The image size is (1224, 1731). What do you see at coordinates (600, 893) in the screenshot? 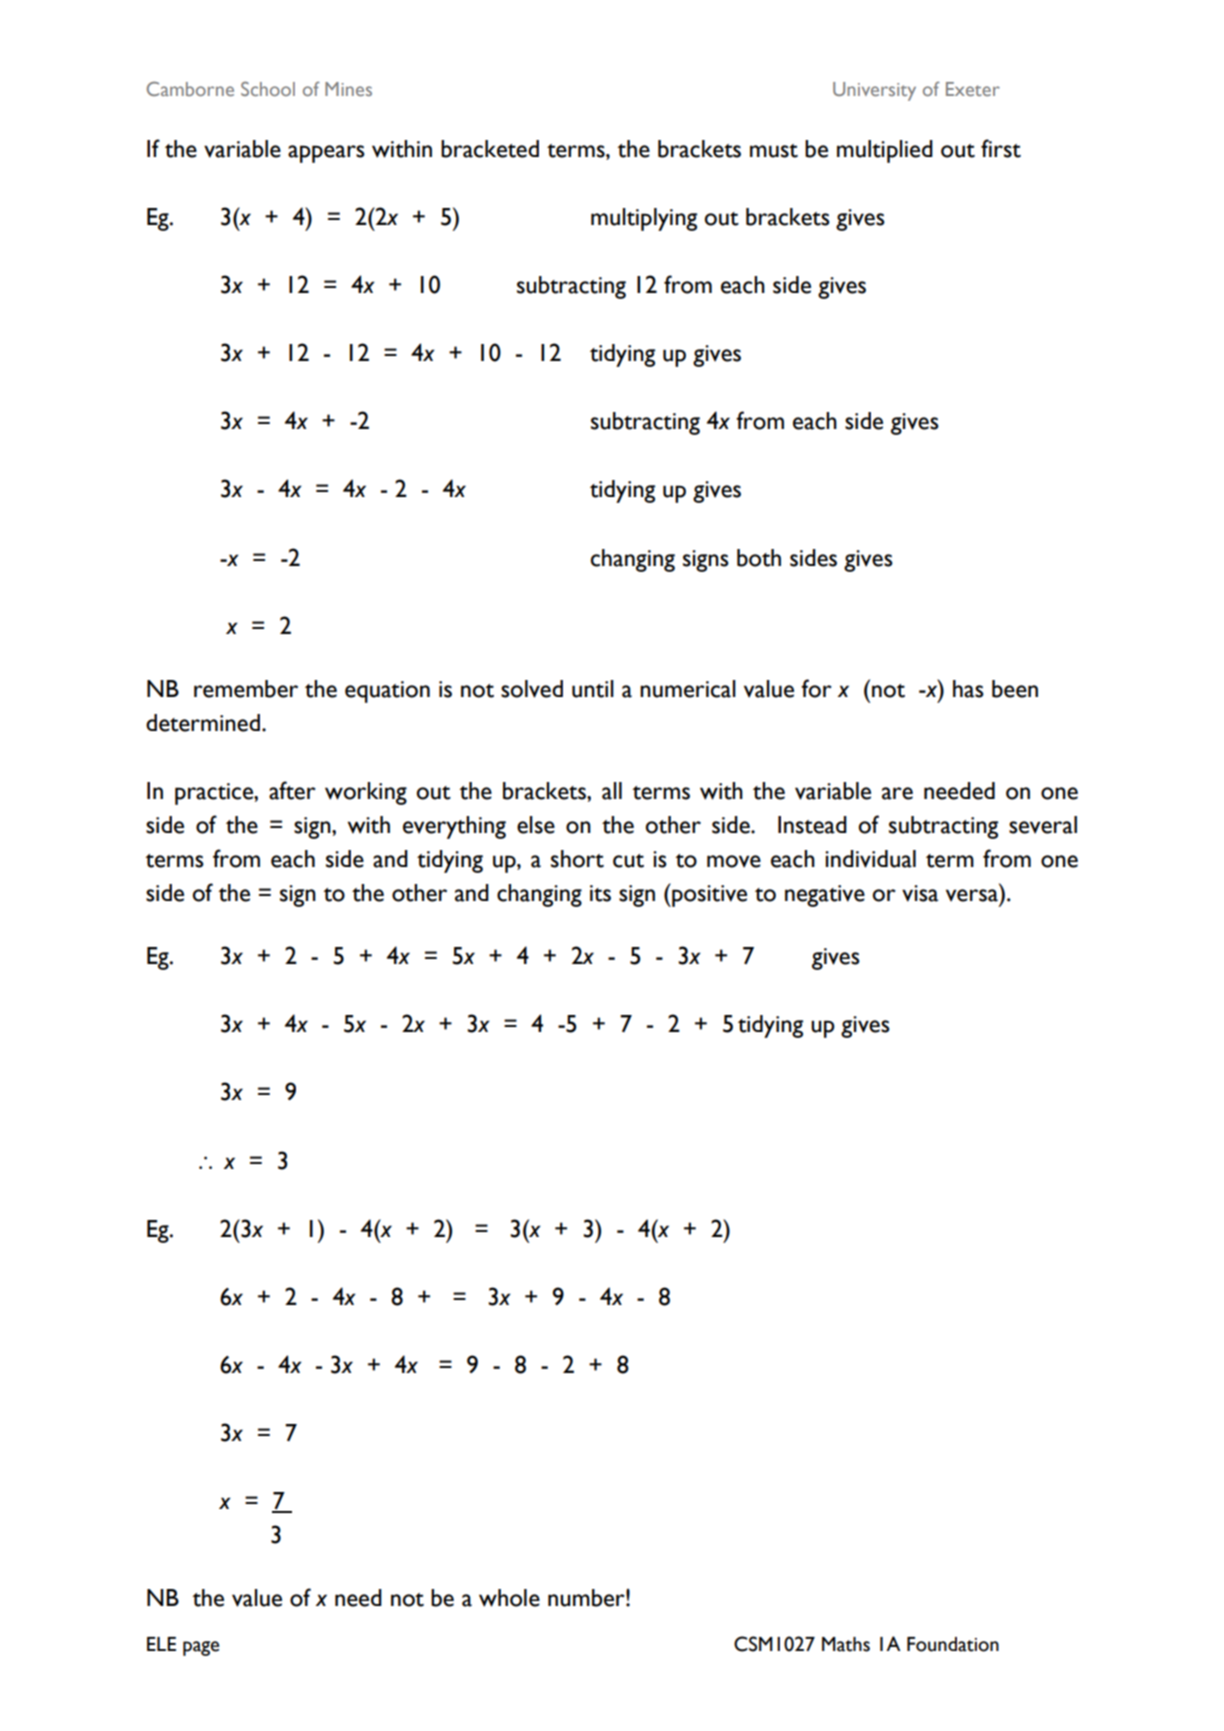
I see `its` at bounding box center [600, 893].
